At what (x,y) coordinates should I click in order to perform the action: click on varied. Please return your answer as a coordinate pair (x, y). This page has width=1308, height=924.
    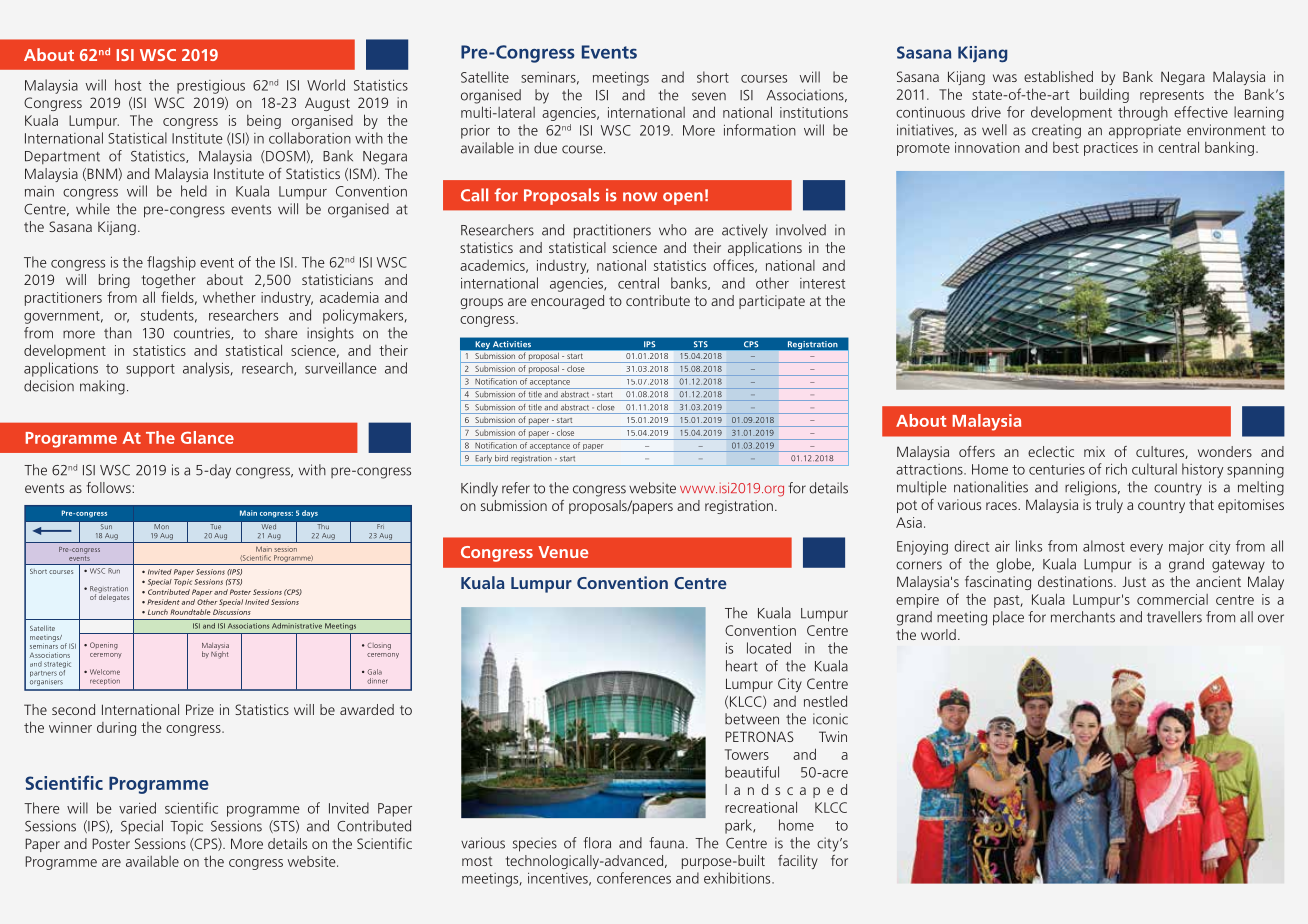
    Looking at the image, I should click on (137, 808).
